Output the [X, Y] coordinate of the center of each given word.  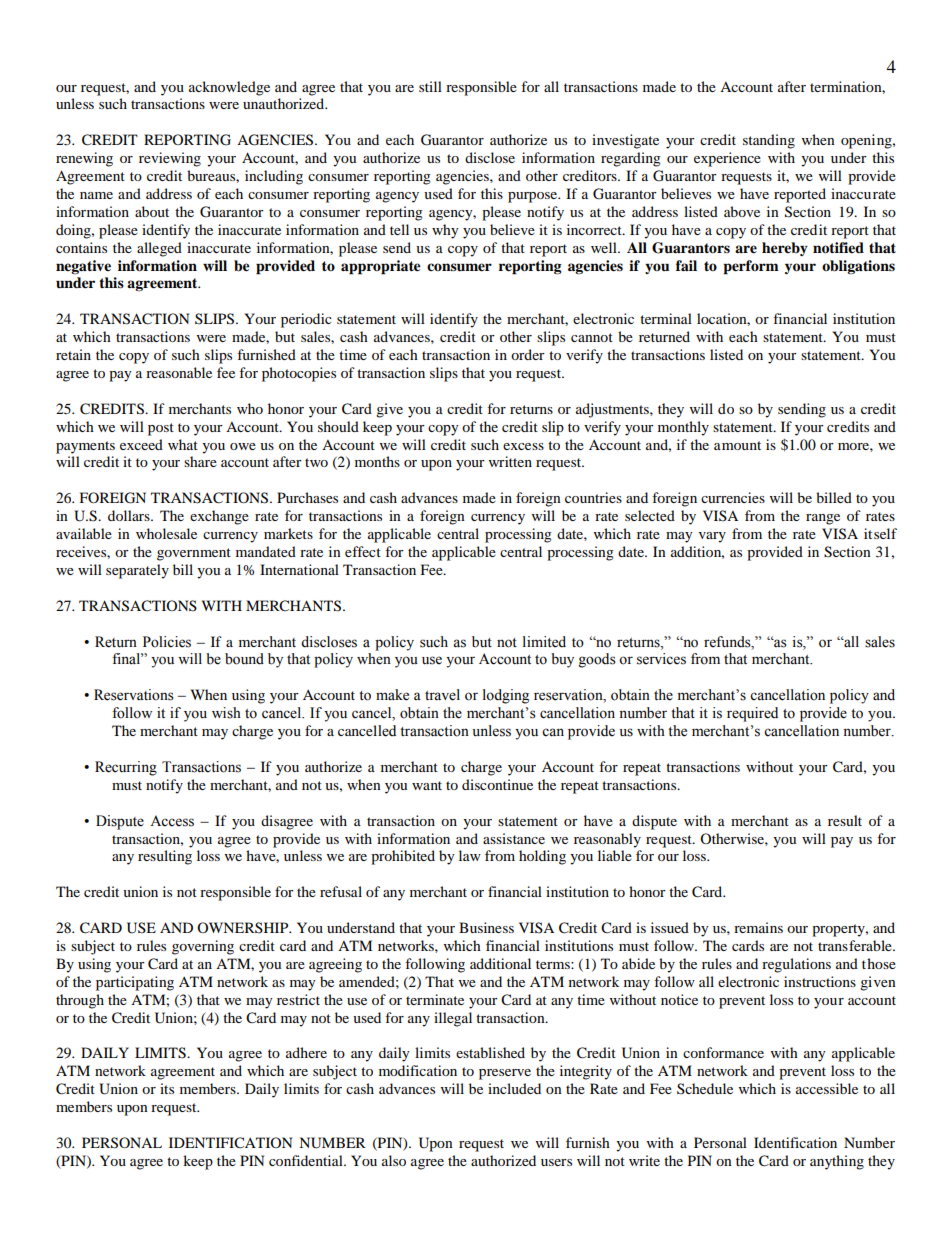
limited [544, 642]
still [430, 86]
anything [837, 1162]
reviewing [170, 159]
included [514, 1088]
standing [769, 141]
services [661, 659]
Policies [167, 642]
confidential [307, 1160]
